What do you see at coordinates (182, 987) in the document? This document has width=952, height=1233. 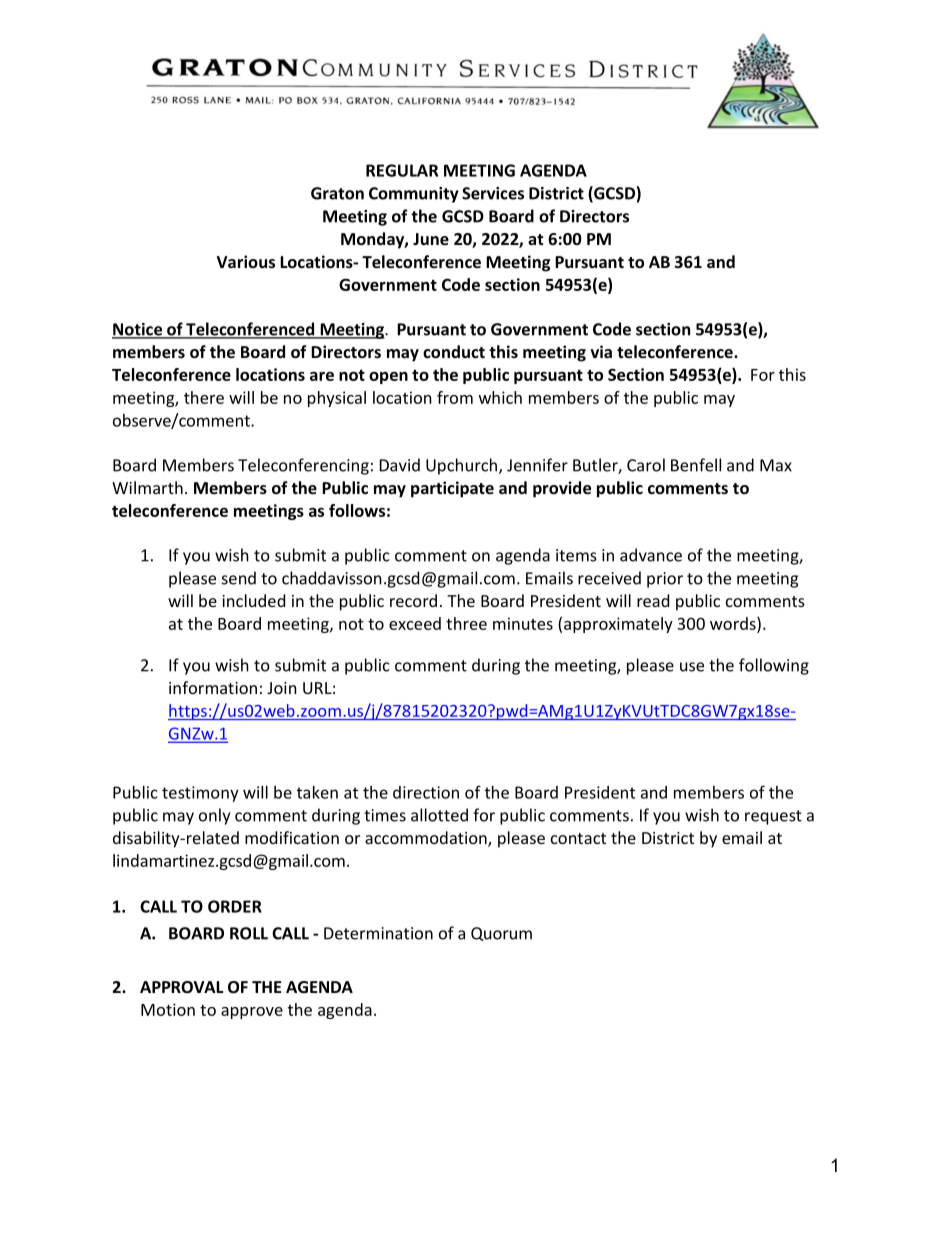 I see `APPROVAL` at bounding box center [182, 987].
